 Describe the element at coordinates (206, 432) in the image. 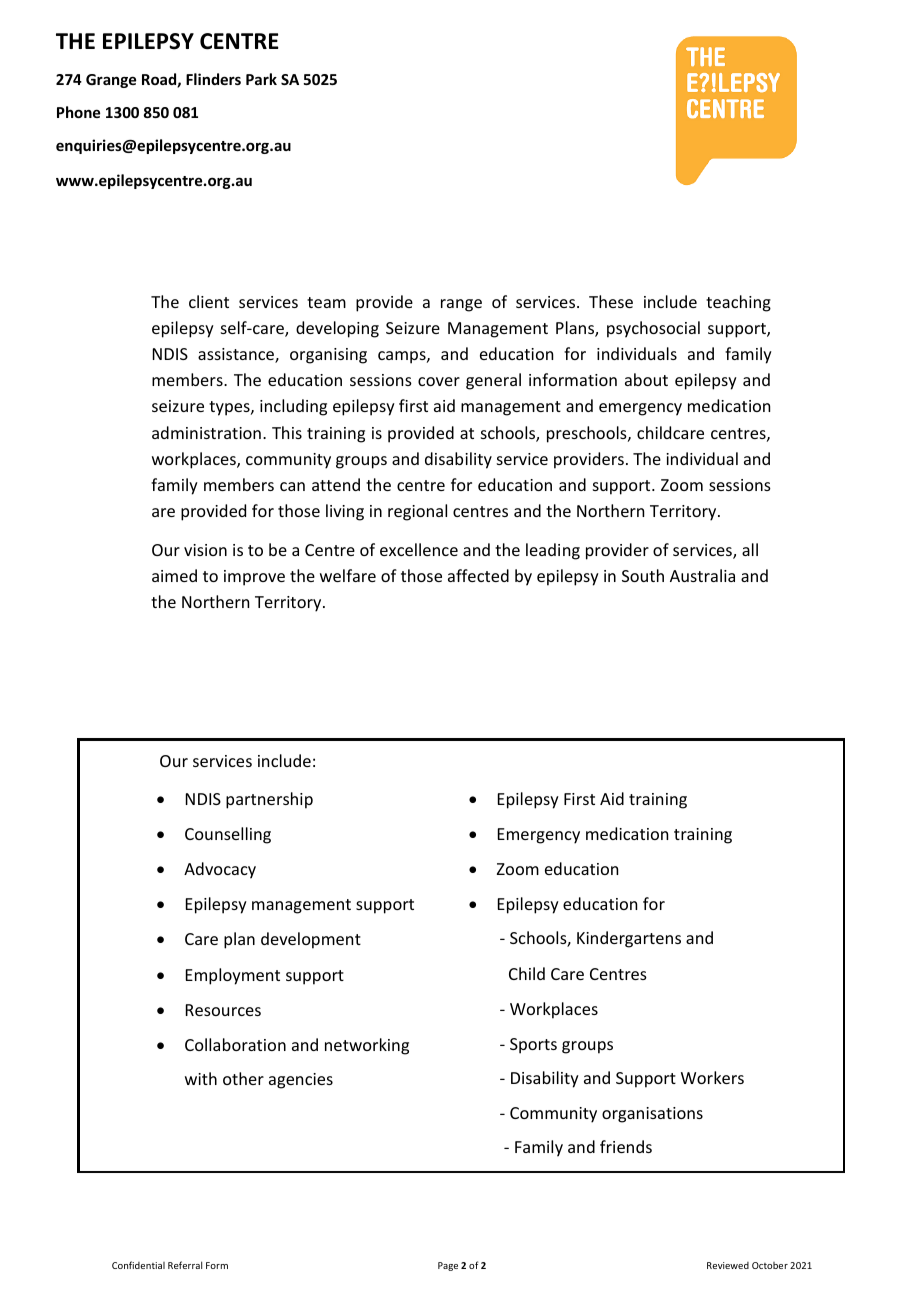

I see `administration` at that location.
